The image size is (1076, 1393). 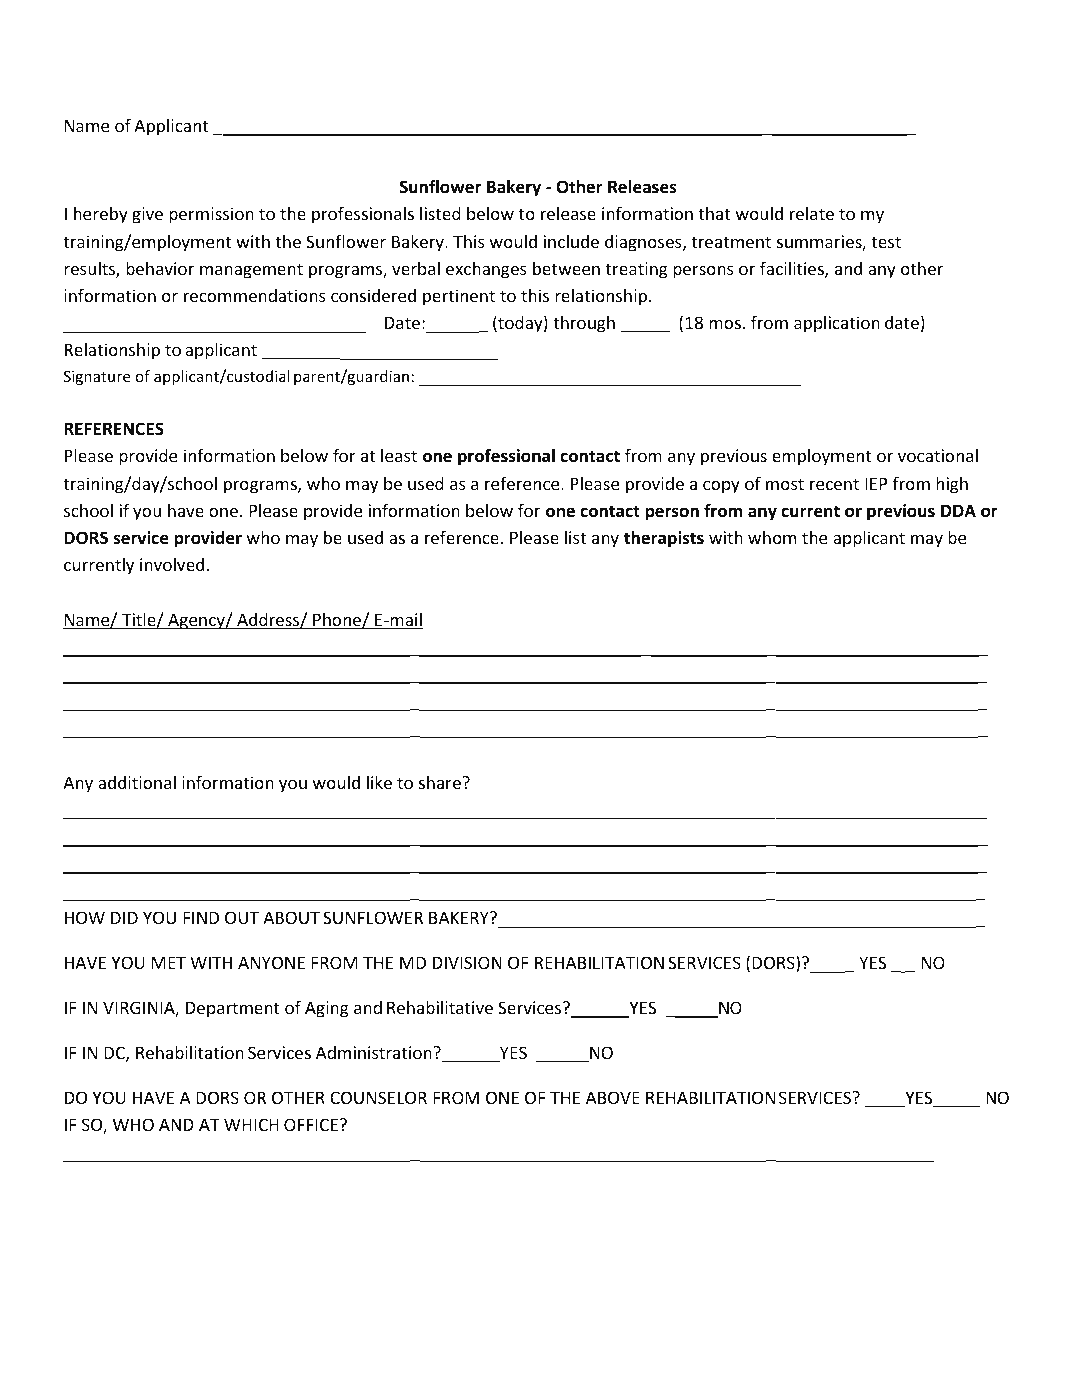 What do you see at coordinates (379, 782) in the screenshot?
I see `like` at bounding box center [379, 782].
